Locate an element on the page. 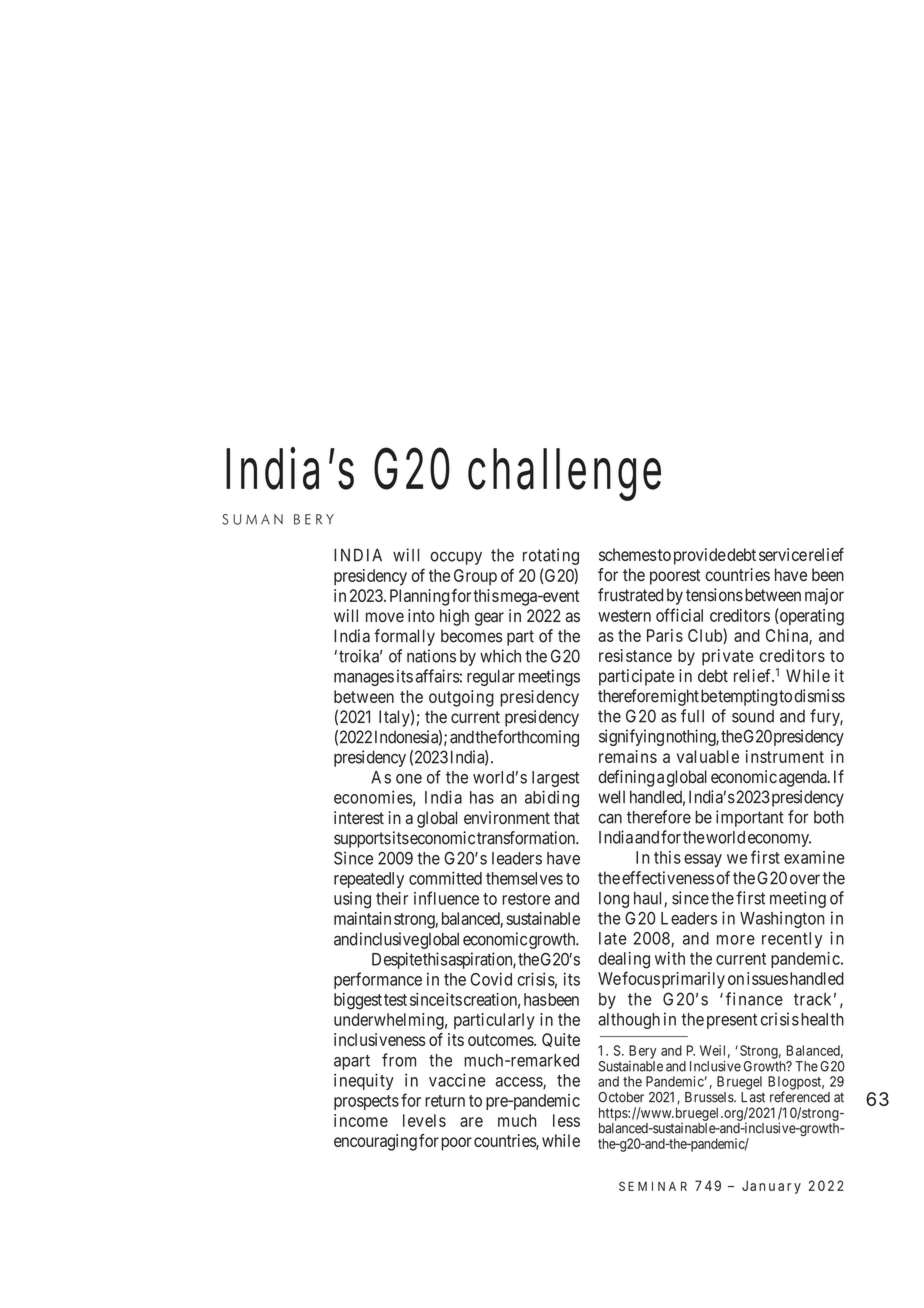 This page has width=924, height=1308. transformation is located at coordinates (527, 838).
